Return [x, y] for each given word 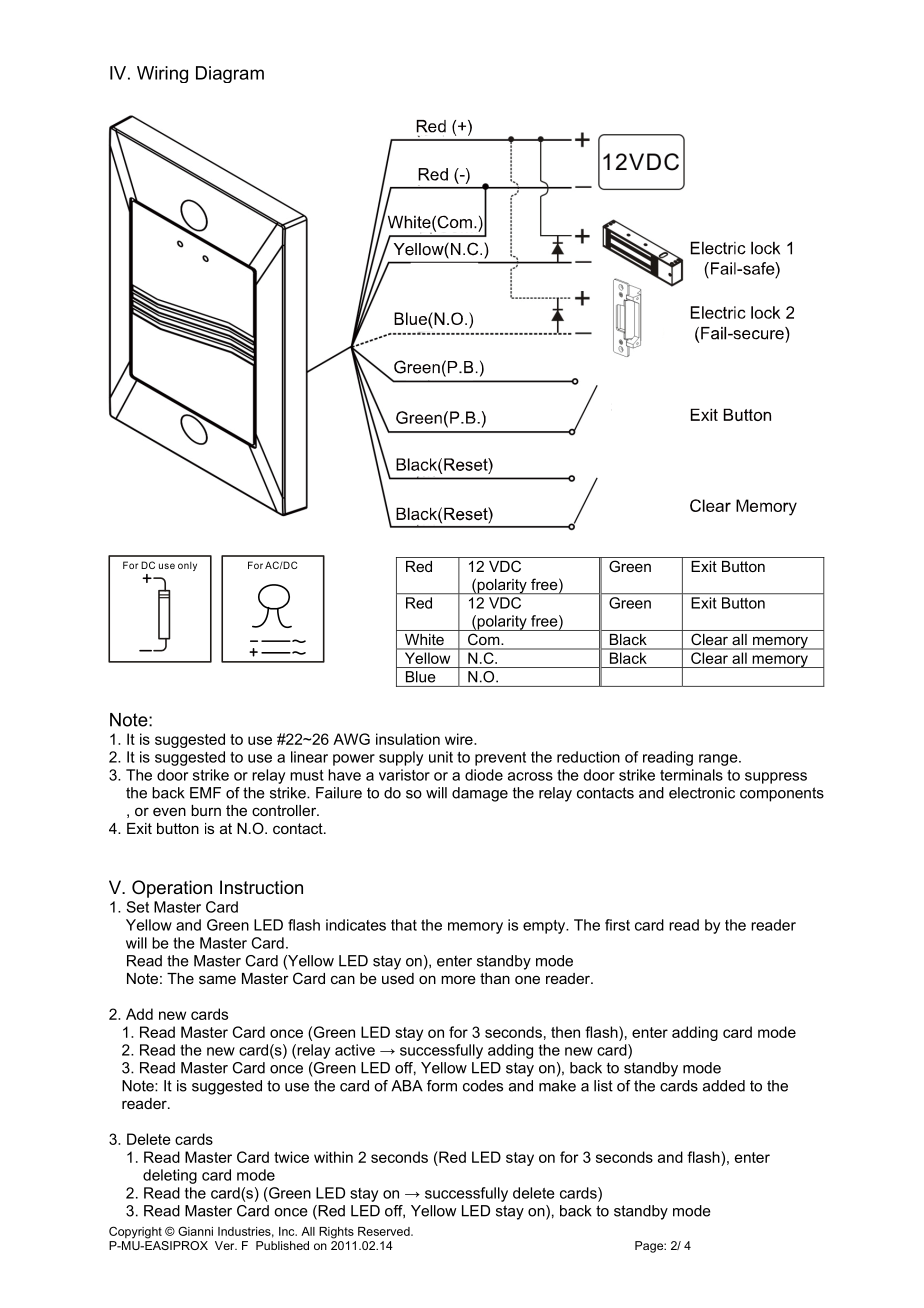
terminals [691, 775]
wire [460, 739]
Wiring [162, 74]
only [187, 566]
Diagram [230, 74]
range [719, 760]
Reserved [385, 1231]
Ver [226, 1245]
